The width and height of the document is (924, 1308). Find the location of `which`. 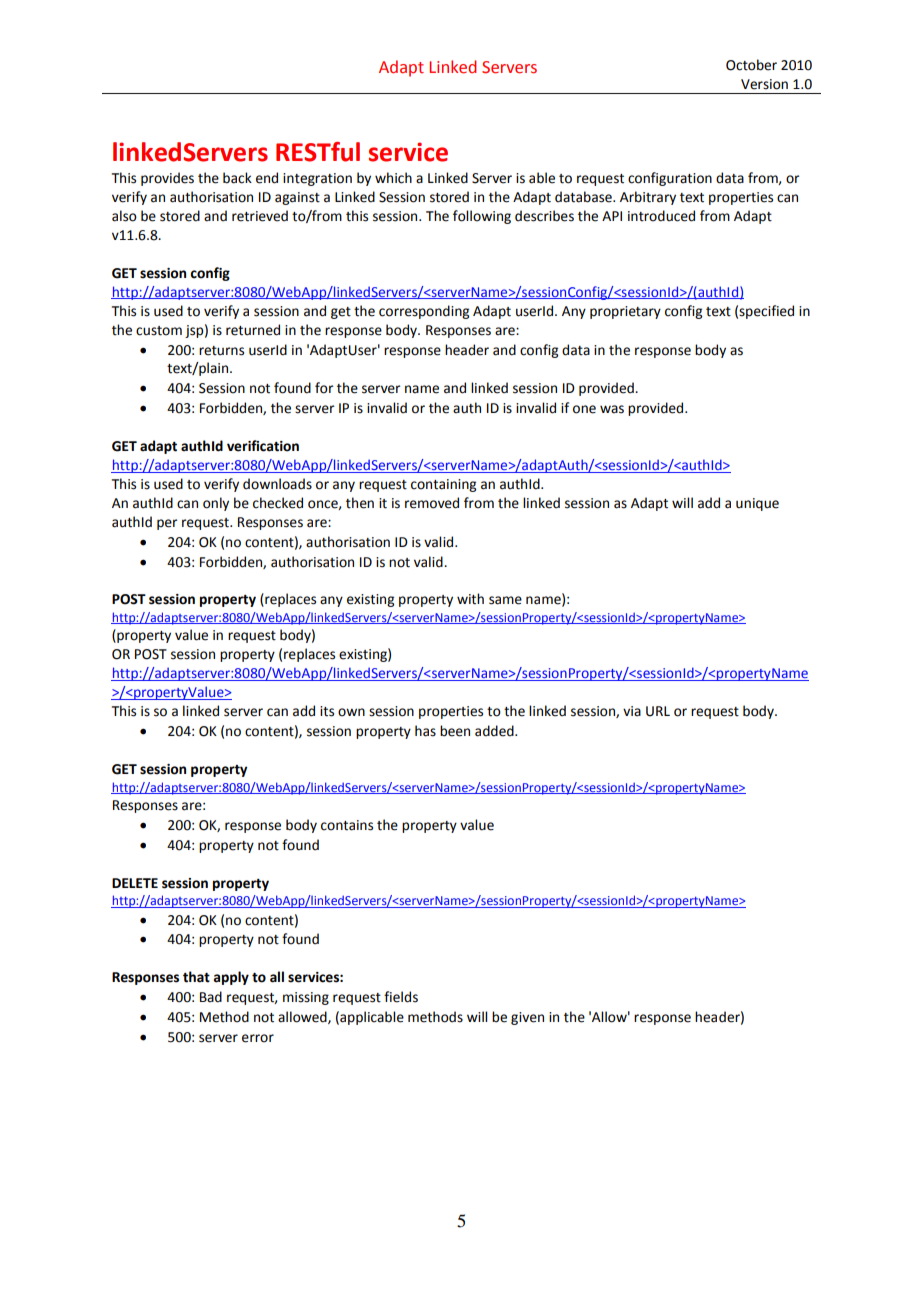

which is located at coordinates (393, 178).
